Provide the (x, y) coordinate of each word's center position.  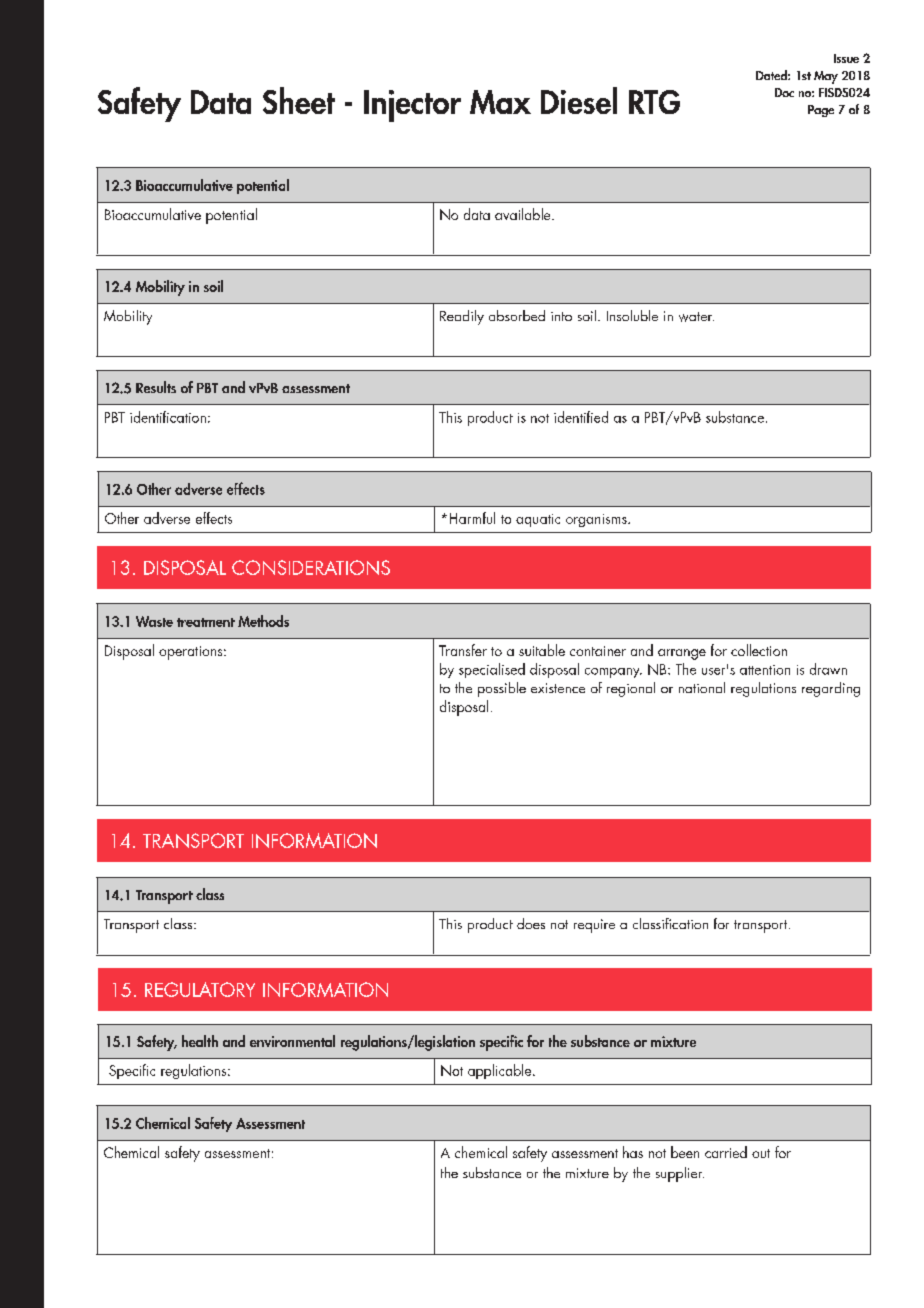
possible (502, 689)
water (696, 317)
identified (581, 417)
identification (168, 417)
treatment (206, 622)
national (702, 687)
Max (500, 102)
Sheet (299, 100)
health (200, 1041)
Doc (784, 92)
